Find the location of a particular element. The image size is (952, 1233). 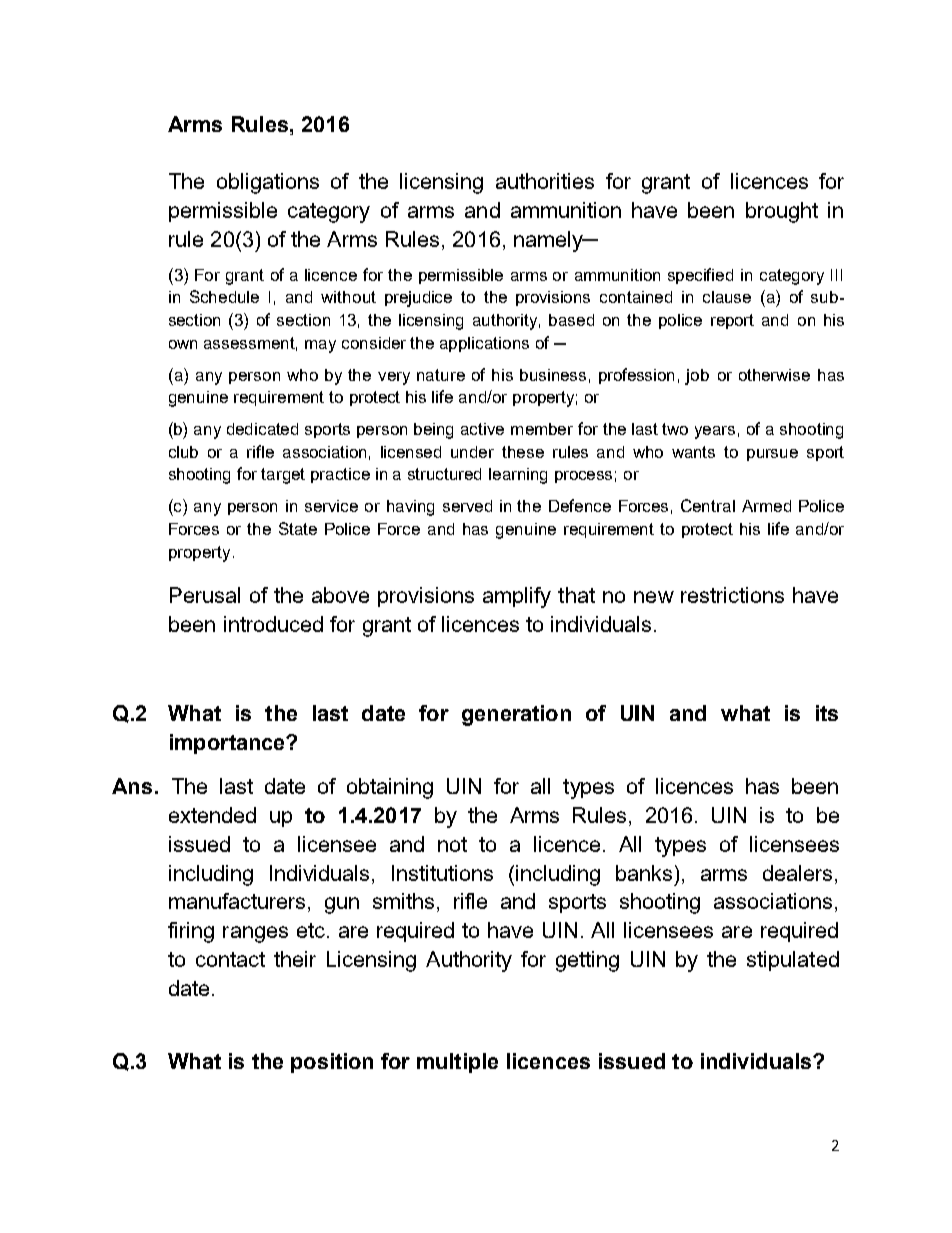

amplify is located at coordinates (517, 597).
